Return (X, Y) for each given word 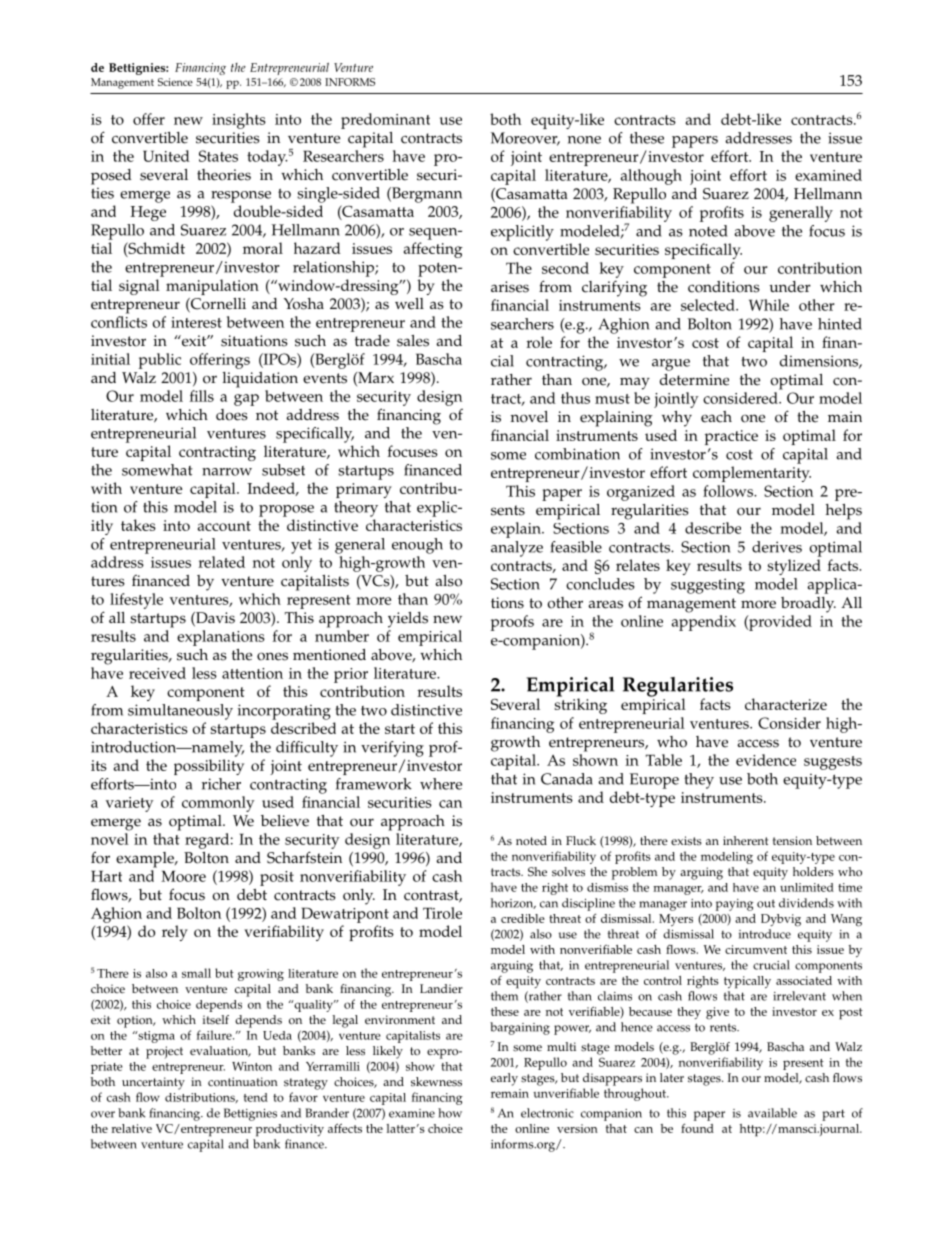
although (651, 177)
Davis (214, 619)
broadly (808, 605)
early (504, 1079)
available (772, 1113)
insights (239, 121)
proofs (512, 623)
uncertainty (153, 1083)
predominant (385, 121)
